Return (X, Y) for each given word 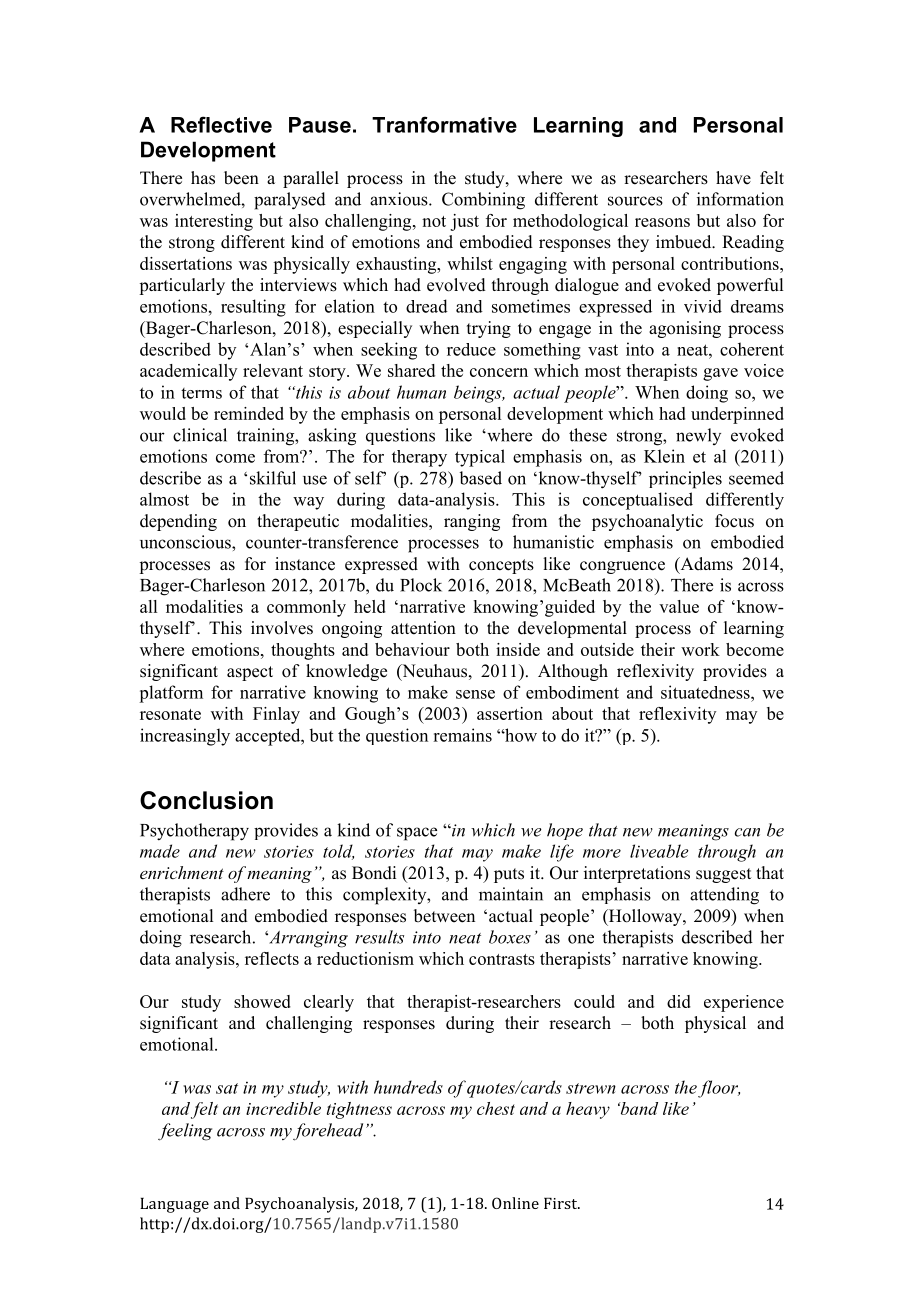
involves (282, 628)
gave (720, 374)
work (700, 649)
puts (509, 875)
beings (479, 394)
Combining (483, 201)
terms (201, 393)
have (733, 178)
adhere (245, 894)
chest (496, 1108)
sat (227, 1088)
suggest (723, 875)
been (241, 178)
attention (423, 628)
